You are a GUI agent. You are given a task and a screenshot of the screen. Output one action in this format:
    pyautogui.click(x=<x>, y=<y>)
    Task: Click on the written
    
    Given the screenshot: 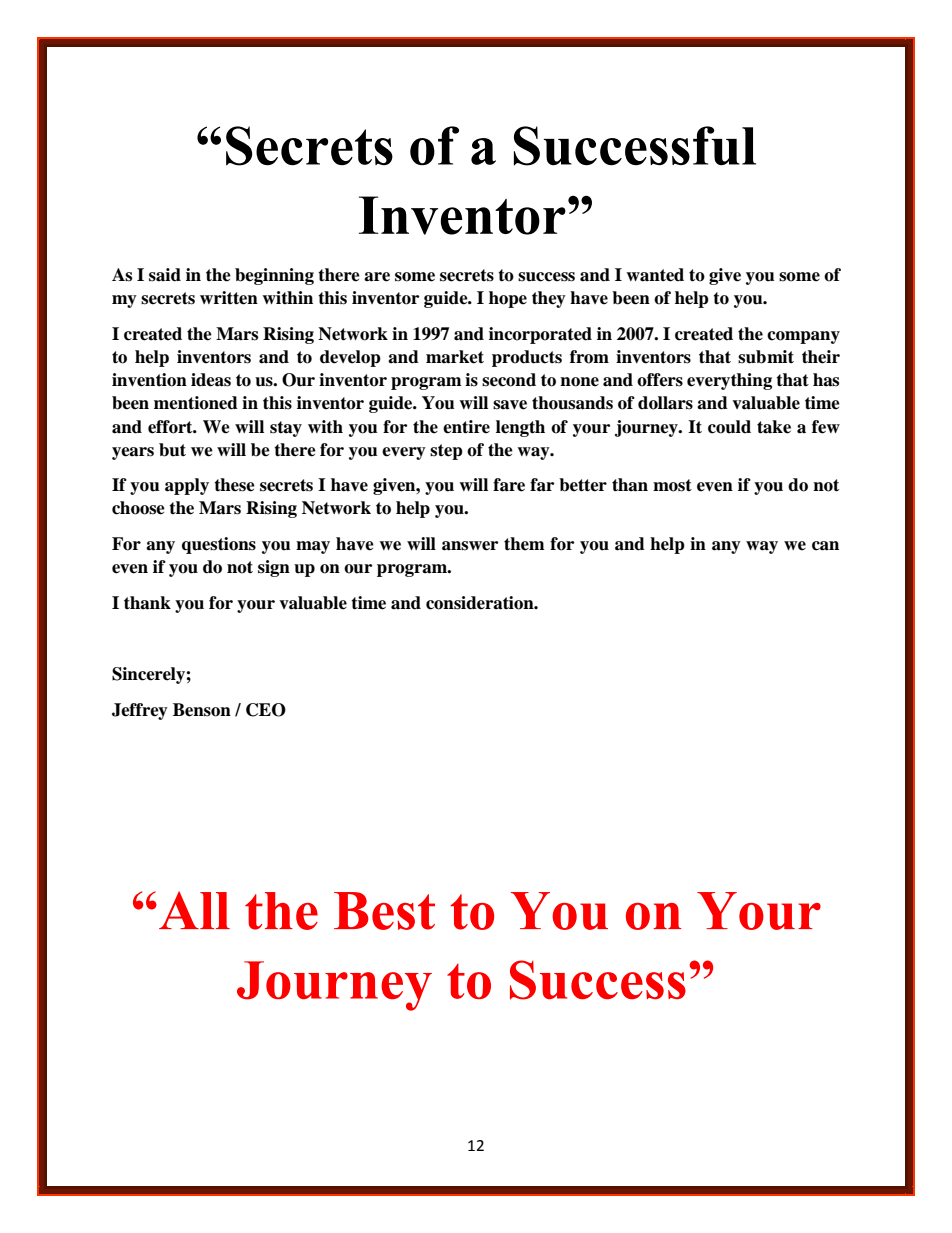 What is the action you would take?
    pyautogui.click(x=229, y=298)
